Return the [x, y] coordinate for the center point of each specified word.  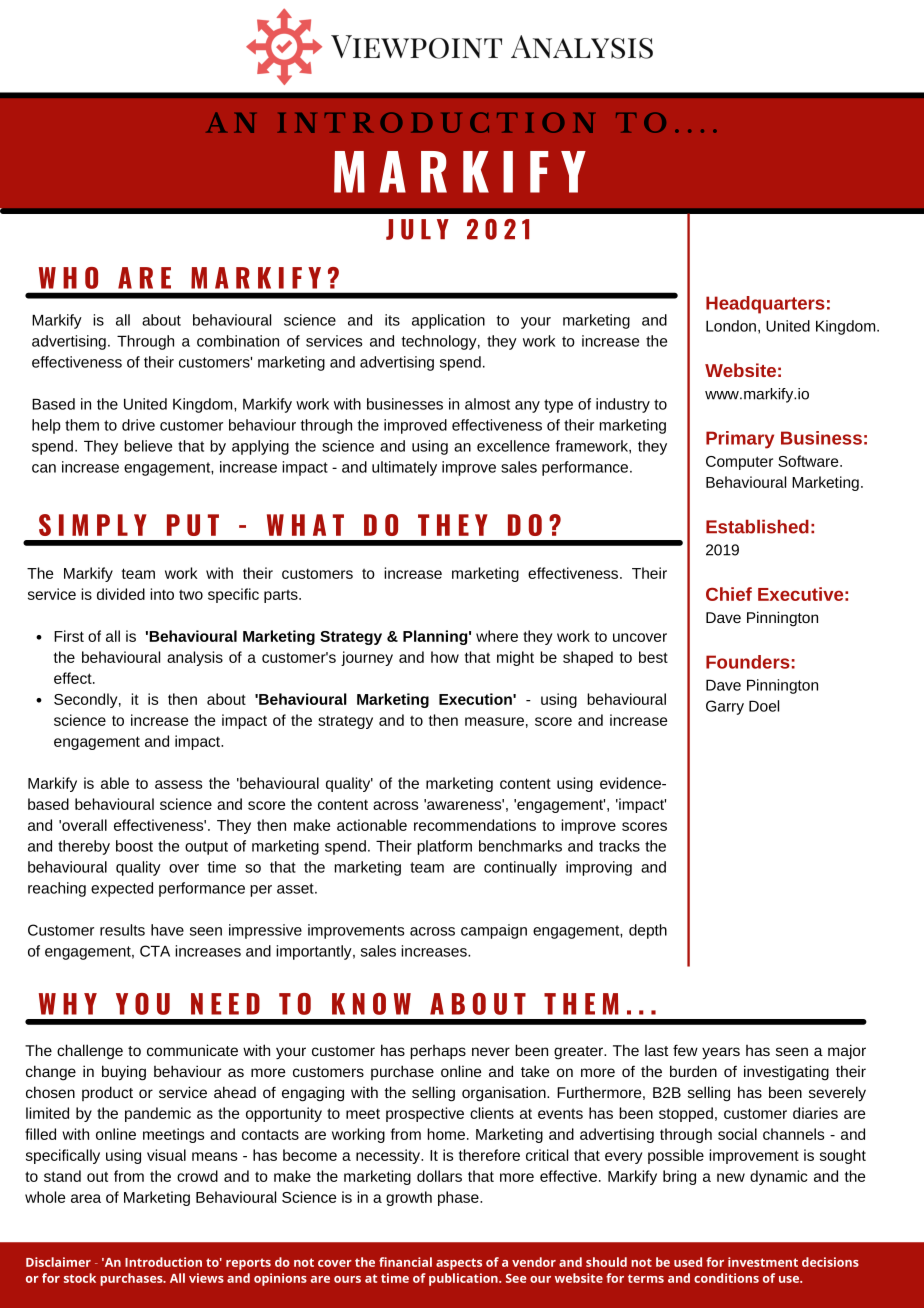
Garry [725, 707]
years [721, 1053]
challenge [90, 1052]
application [448, 321]
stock [80, 1278]
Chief [729, 594]
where [497, 636]
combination [238, 341]
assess [178, 784]
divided [121, 594]
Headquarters [765, 305]
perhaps [438, 1052]
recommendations [475, 825]
